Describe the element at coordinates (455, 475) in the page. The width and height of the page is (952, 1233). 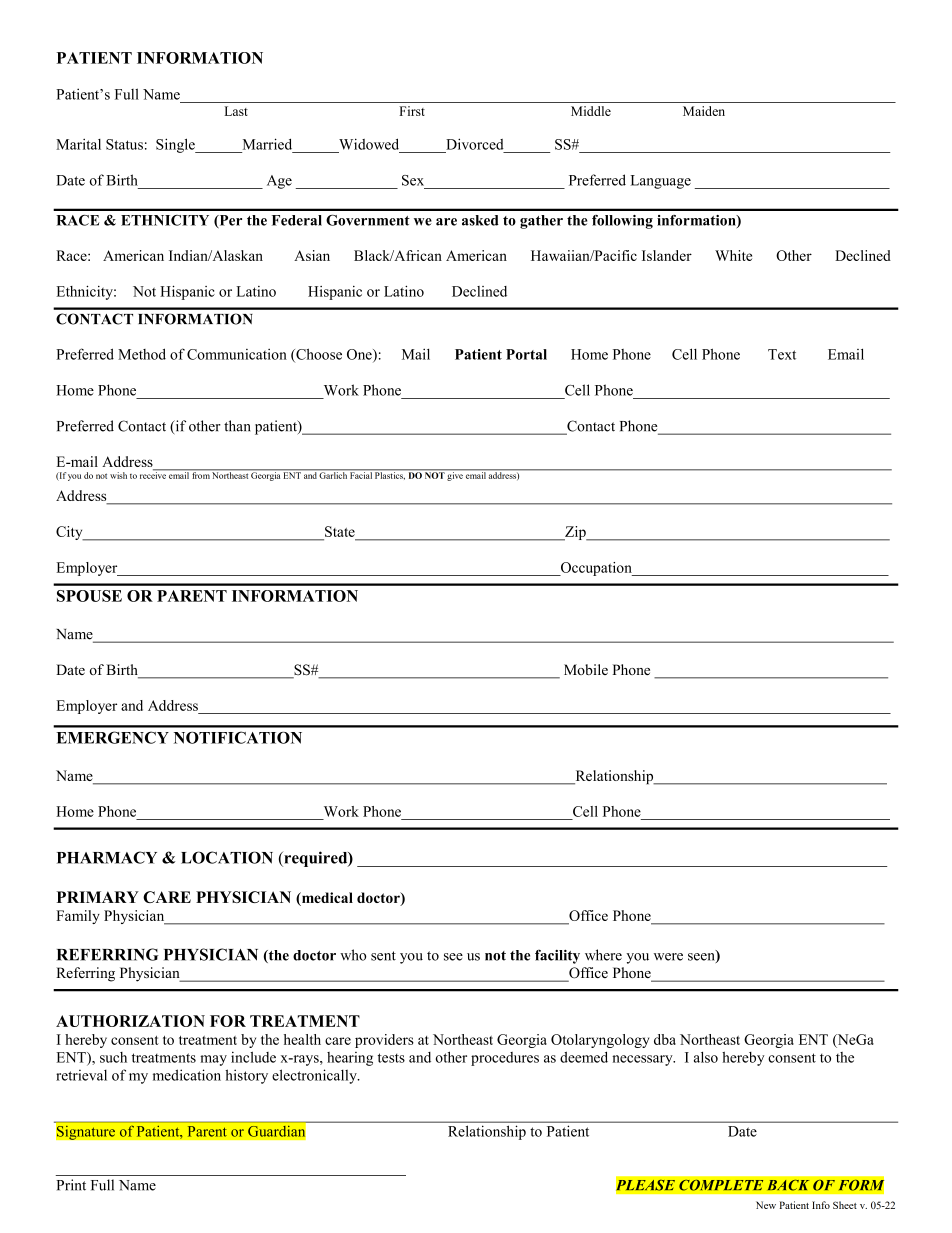
I see `give` at that location.
